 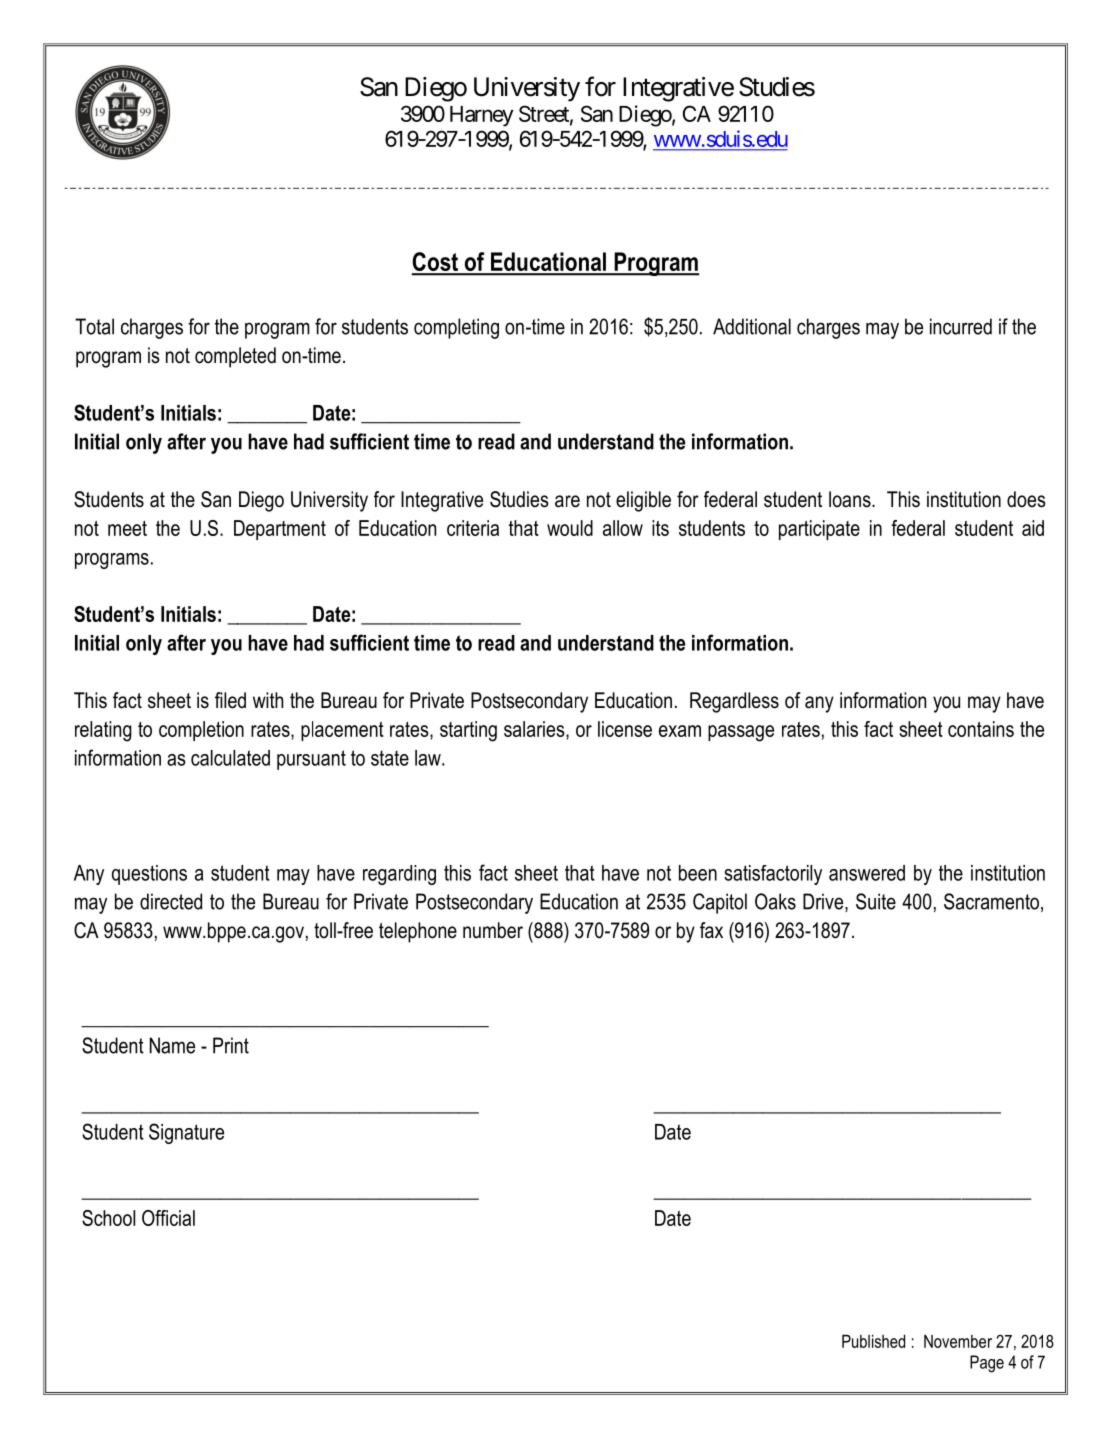 What do you see at coordinates (171, 901) in the screenshot?
I see `directed` at bounding box center [171, 901].
